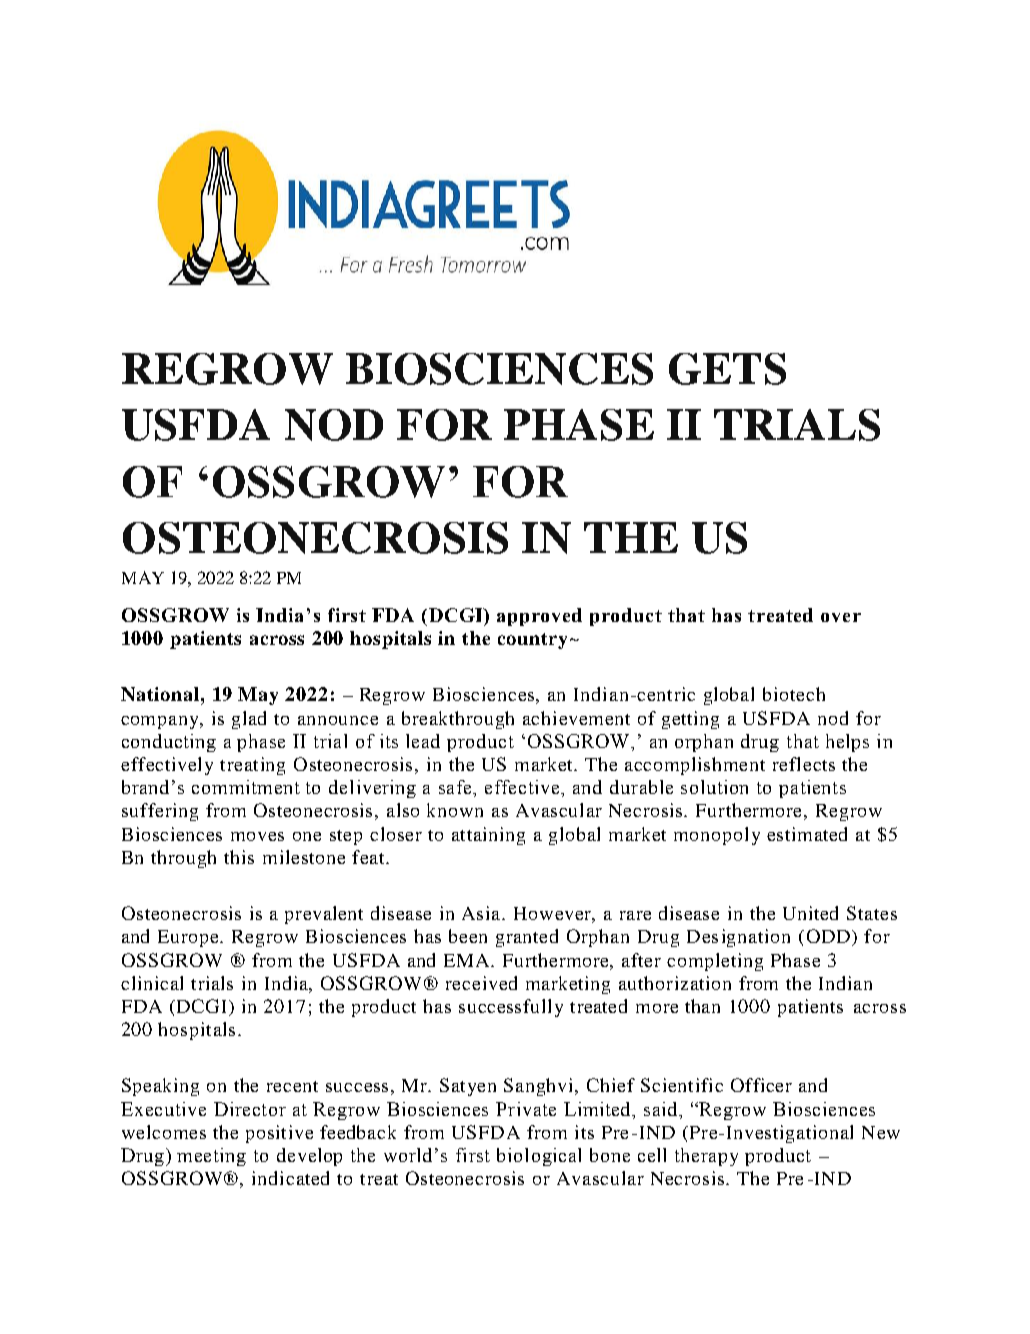  I want to click on over, so click(841, 617).
